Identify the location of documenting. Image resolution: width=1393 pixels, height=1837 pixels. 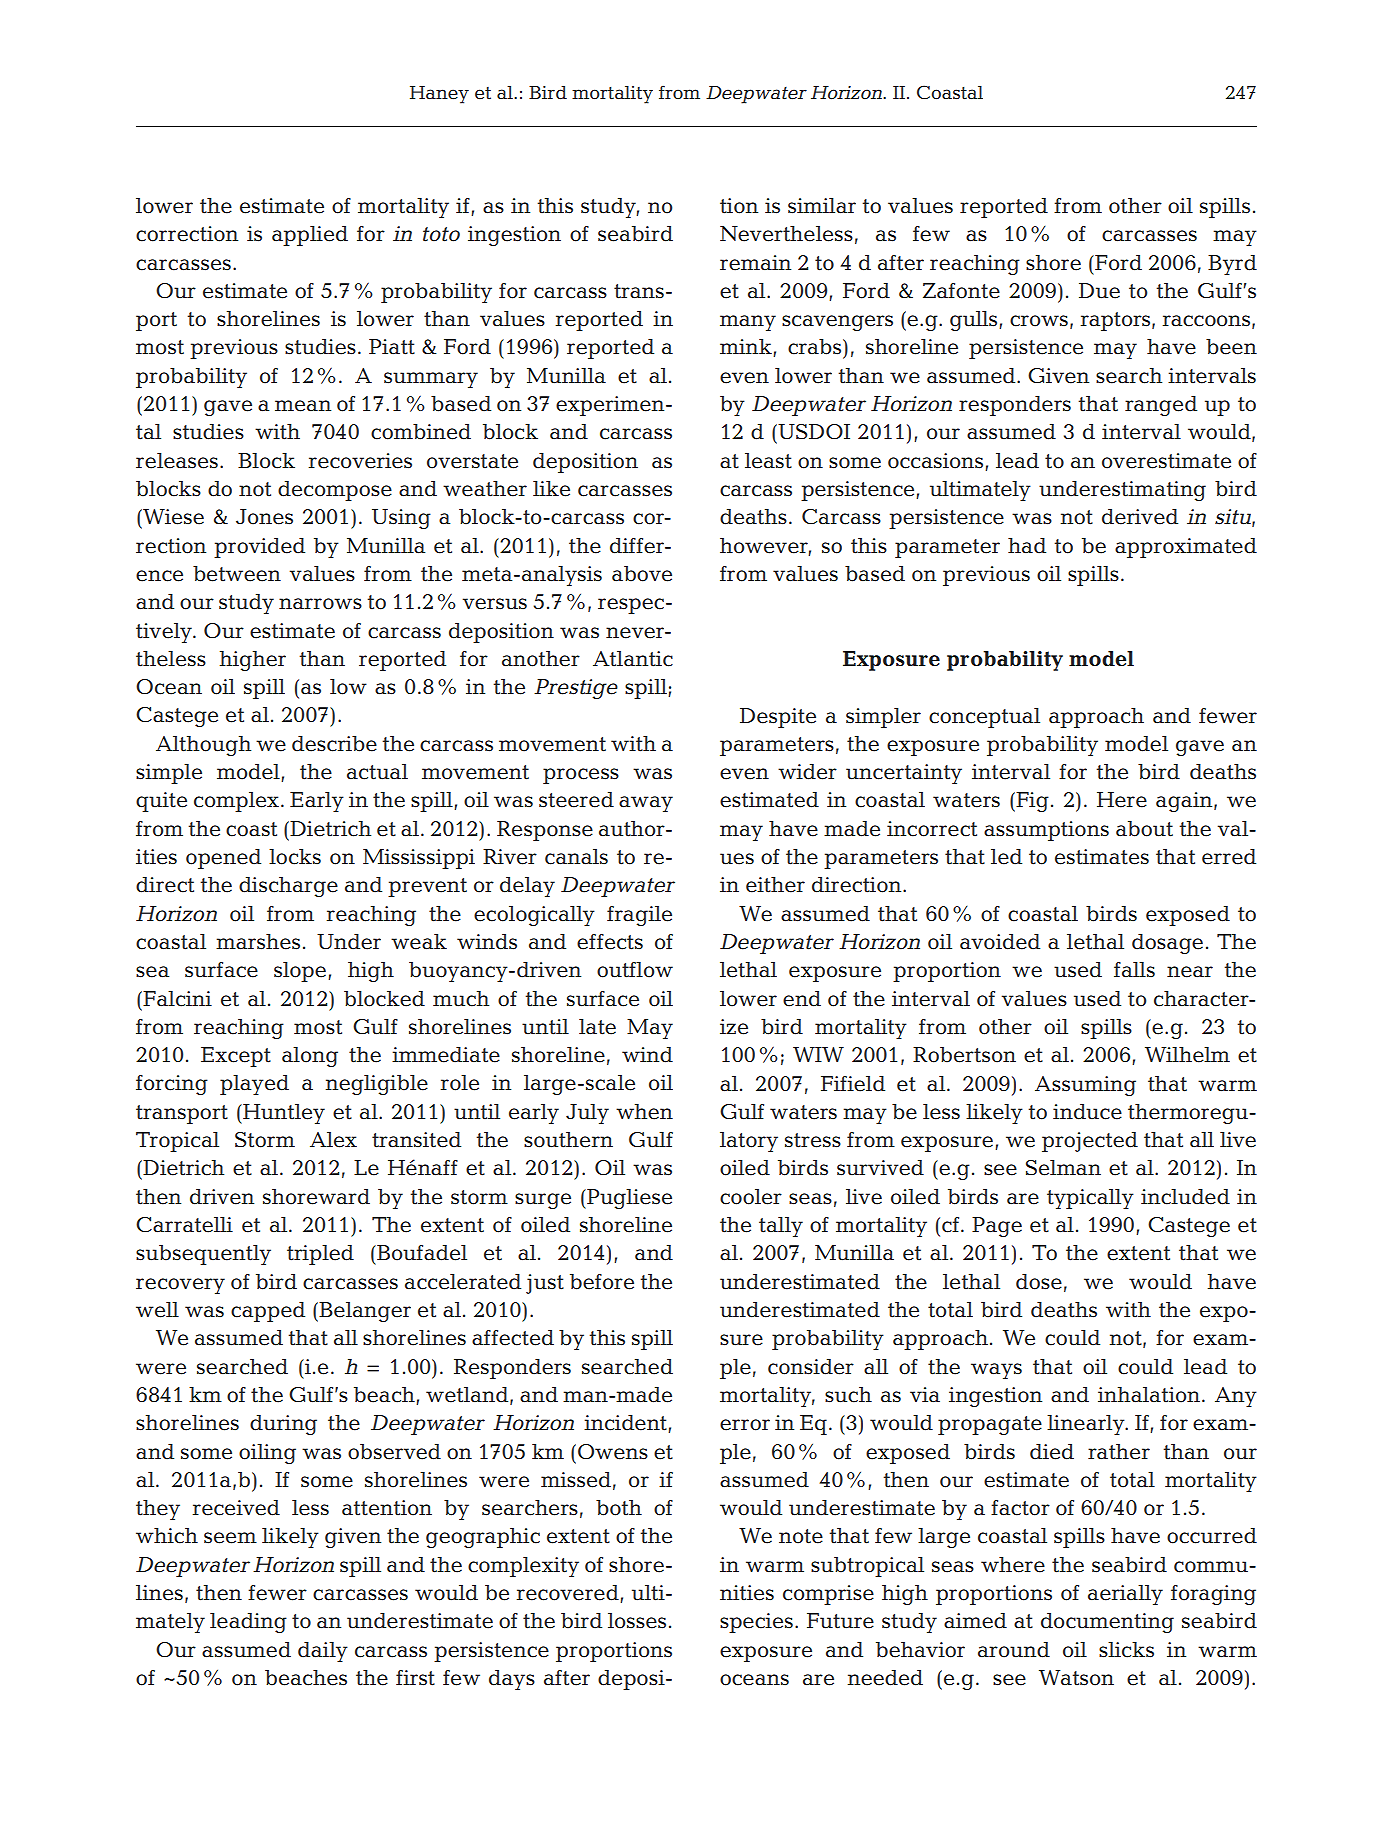
(1107, 1623).
